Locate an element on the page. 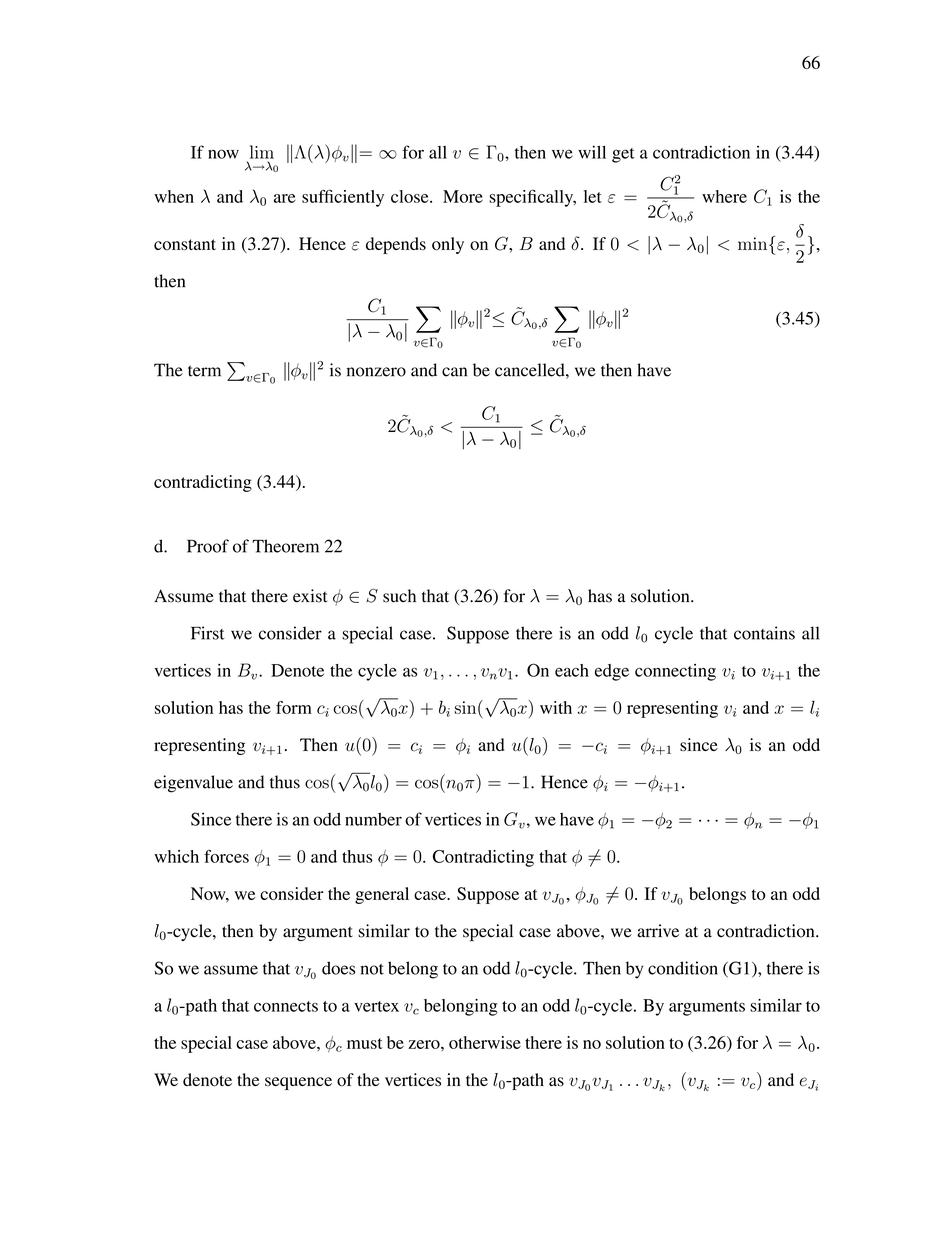 Image resolution: width=952 pixels, height=1233 pixels. sequence is located at coordinates (298, 1083).
